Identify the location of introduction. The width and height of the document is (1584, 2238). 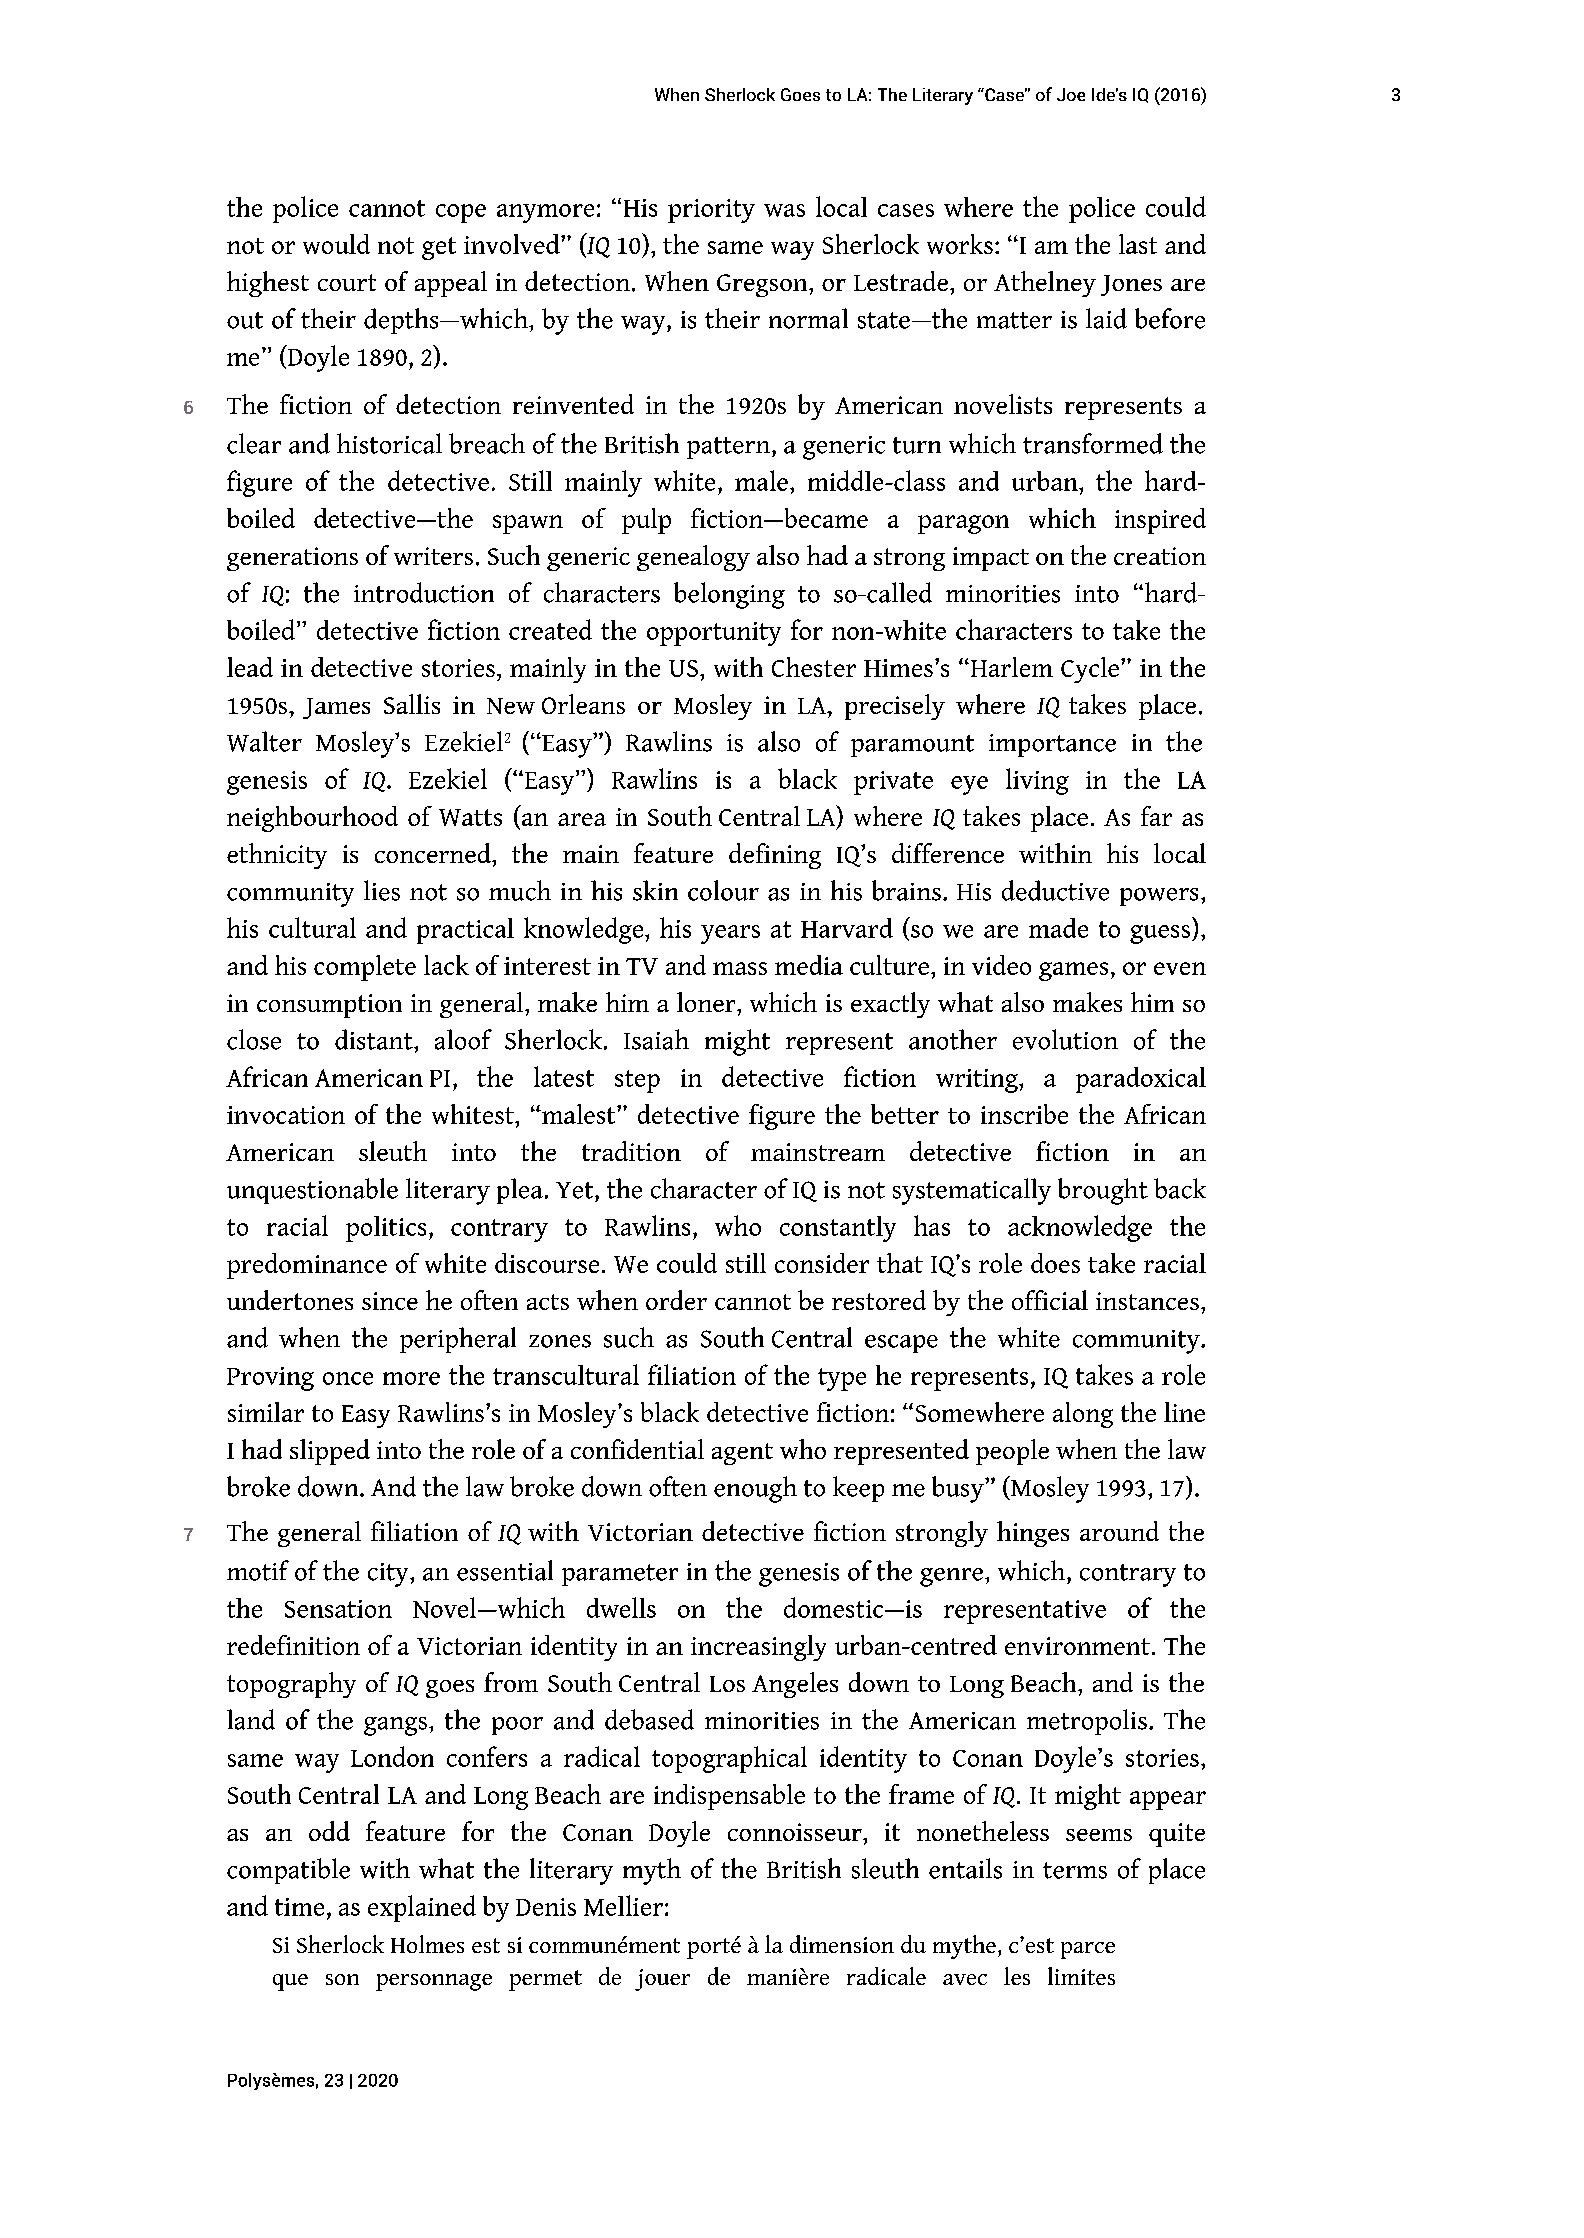
(424, 592).
